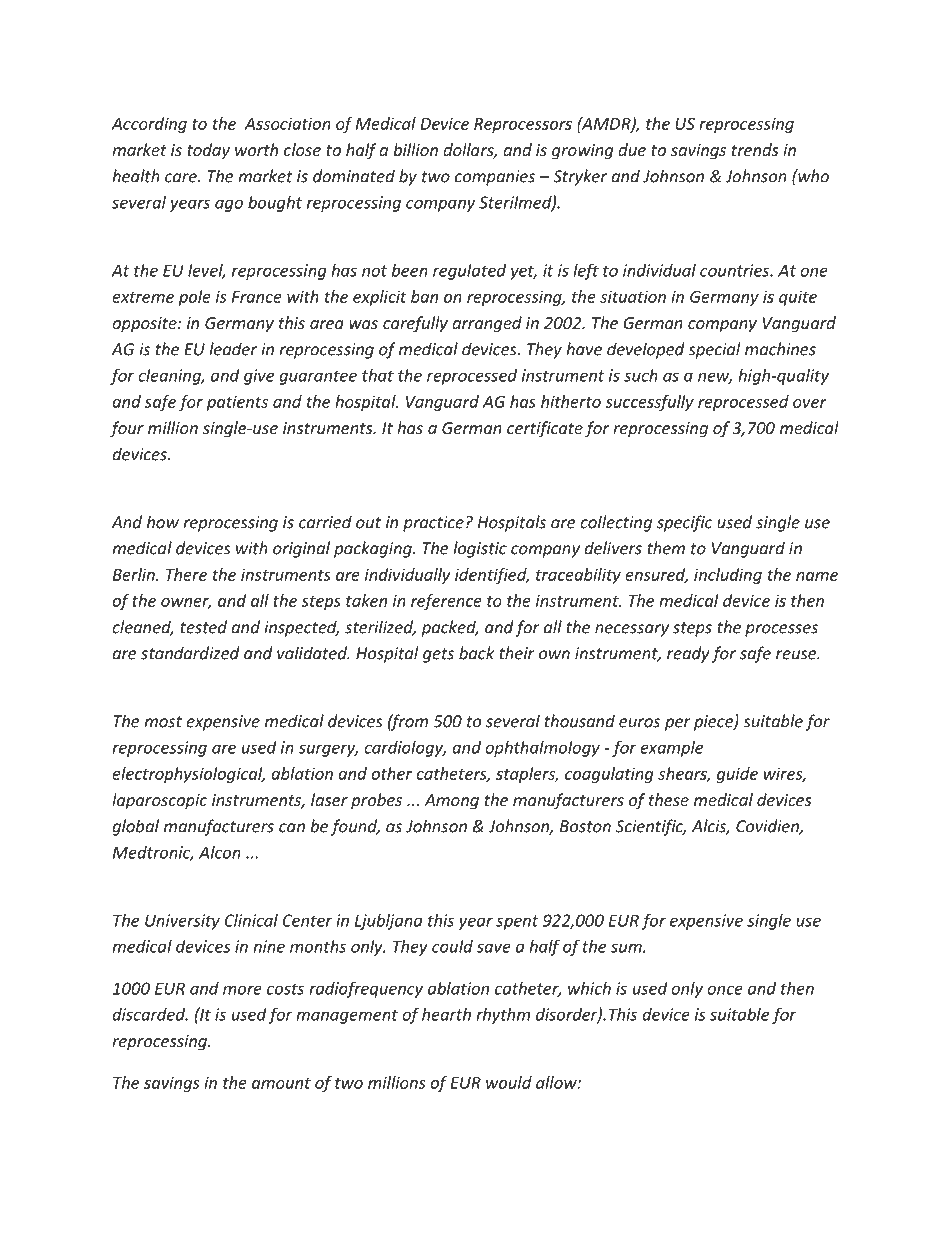 The image size is (952, 1233). What do you see at coordinates (188, 775) in the screenshot?
I see `electrophysiological` at bounding box center [188, 775].
